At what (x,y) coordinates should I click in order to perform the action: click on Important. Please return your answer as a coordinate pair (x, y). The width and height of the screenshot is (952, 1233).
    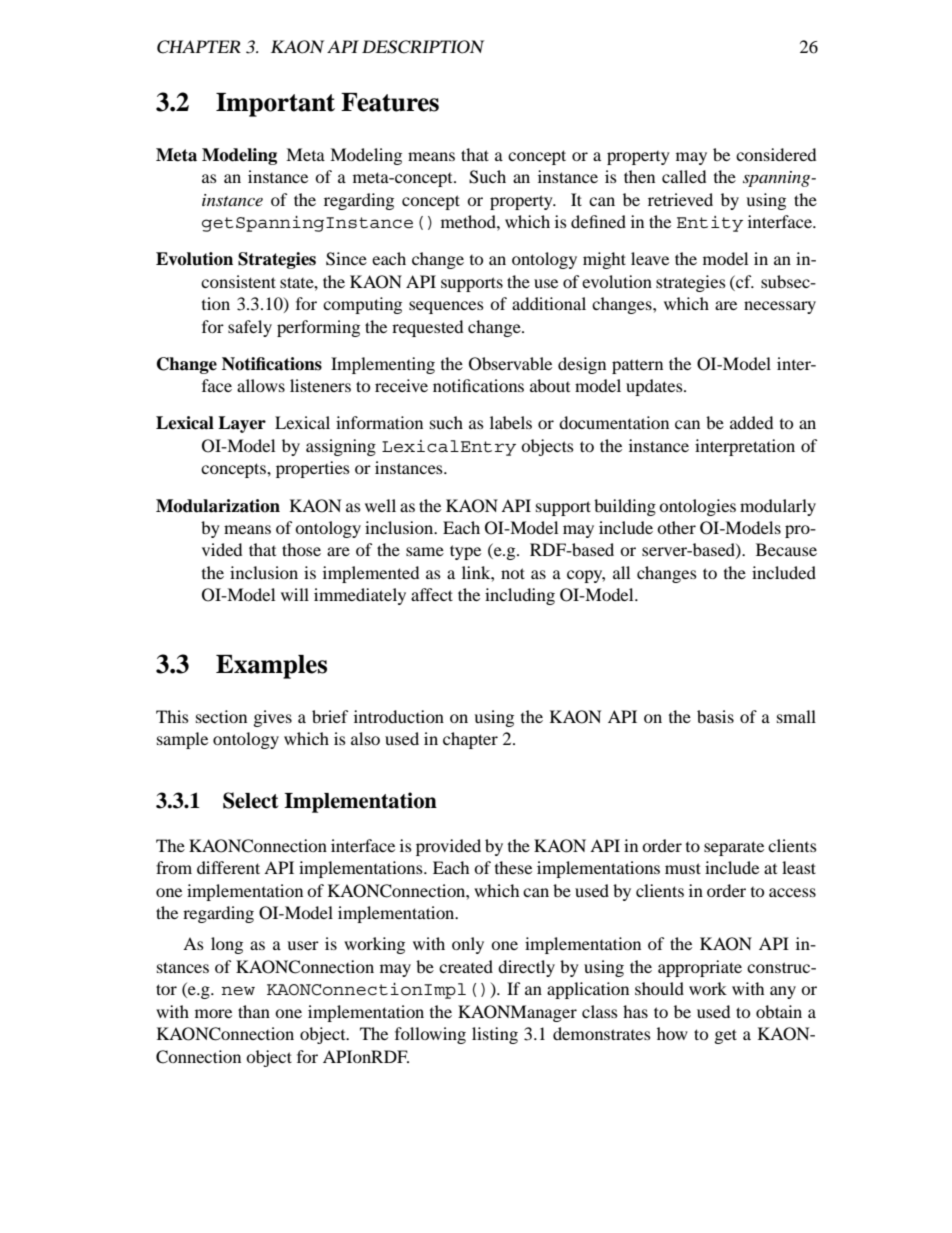
    Looking at the image, I should click on (275, 105).
